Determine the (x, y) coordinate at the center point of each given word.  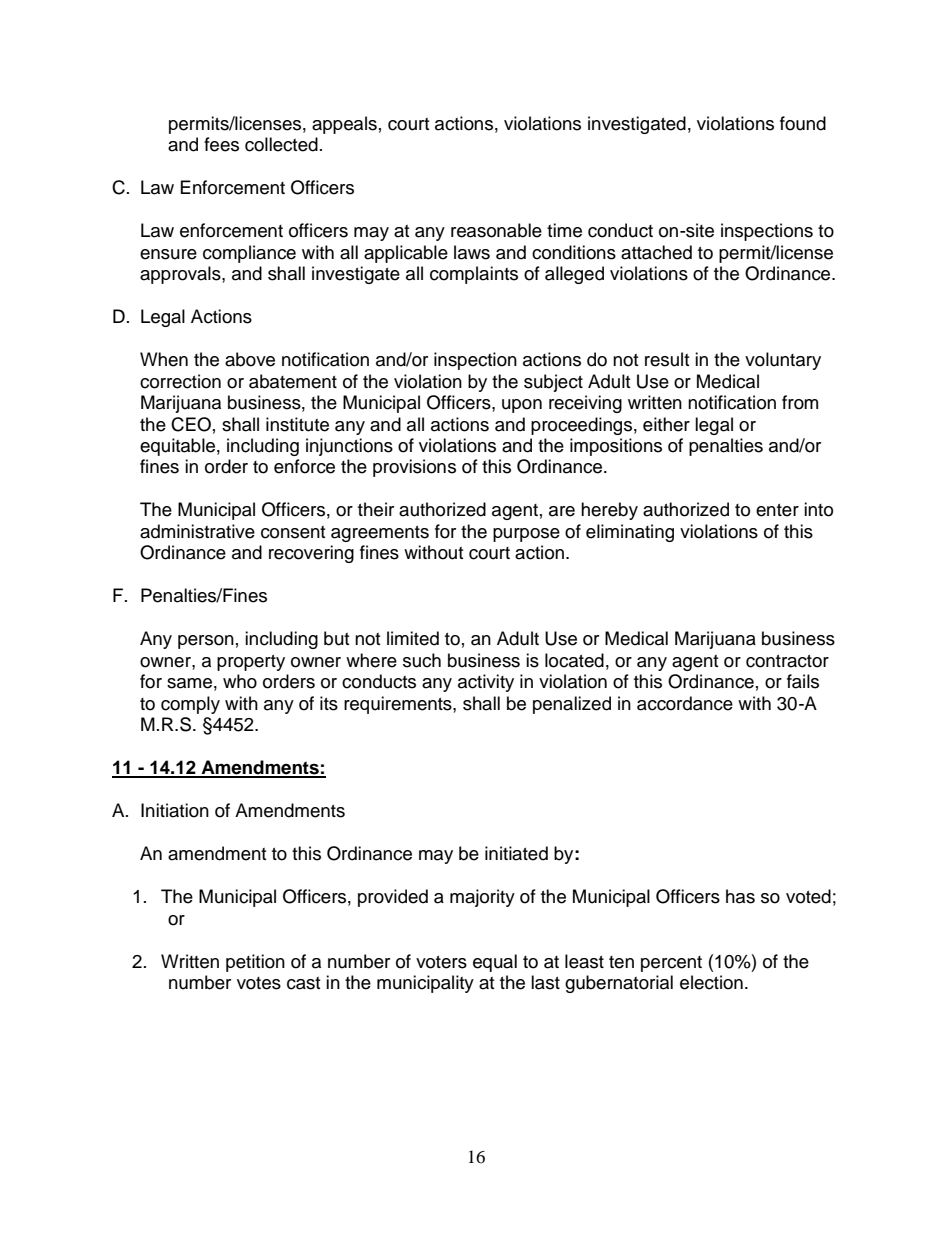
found (803, 123)
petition (255, 963)
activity (486, 683)
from (800, 402)
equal (495, 963)
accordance (685, 703)
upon (522, 406)
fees (221, 144)
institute (297, 424)
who (240, 681)
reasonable (496, 230)
